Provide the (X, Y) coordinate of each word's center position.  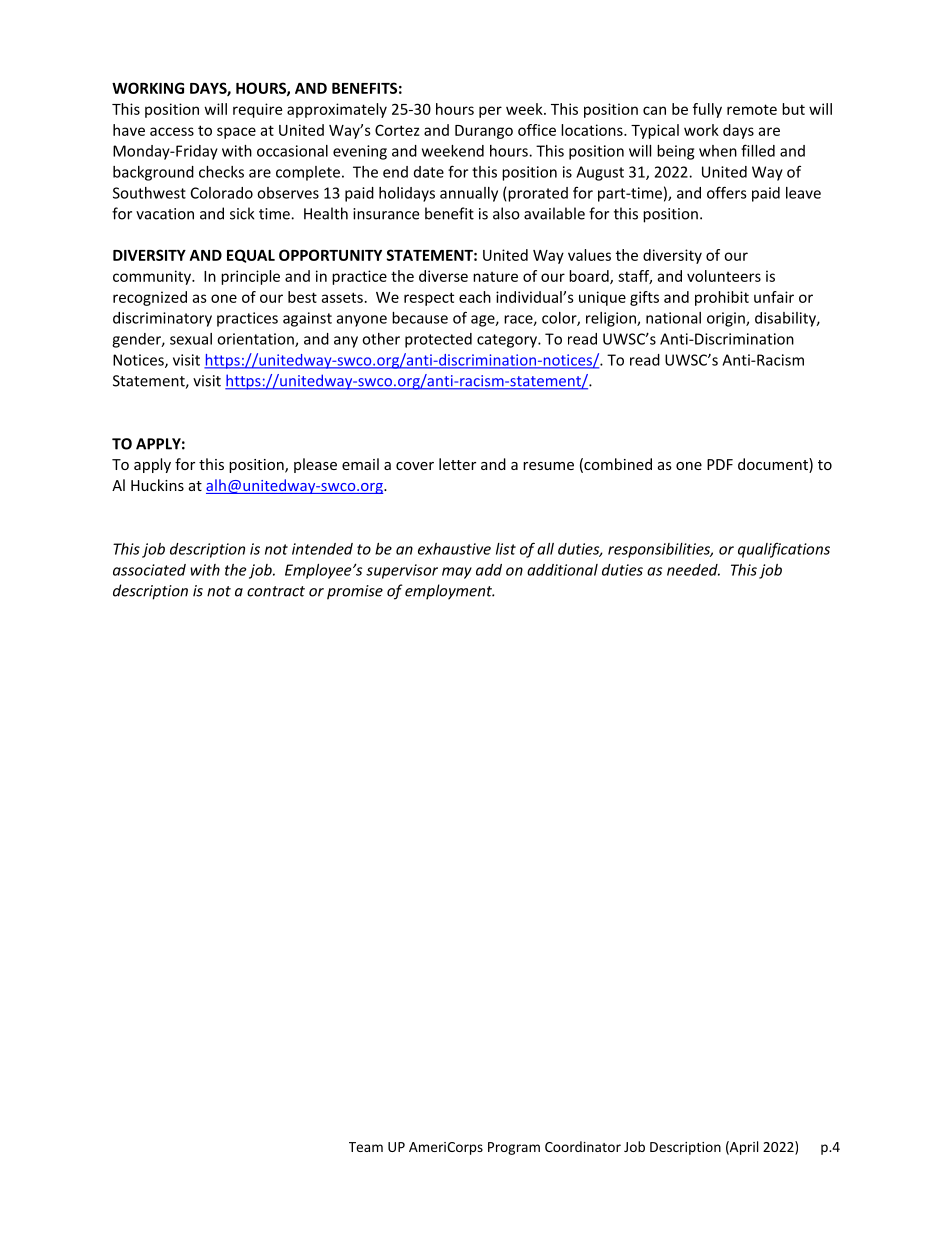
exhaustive (454, 549)
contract (276, 591)
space (236, 133)
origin (727, 319)
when (718, 151)
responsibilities (660, 550)
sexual (191, 339)
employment (449, 592)
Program (514, 1148)
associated (149, 570)
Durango (484, 132)
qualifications (784, 550)
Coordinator (583, 1146)
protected (438, 340)
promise (355, 592)
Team (366, 1147)
